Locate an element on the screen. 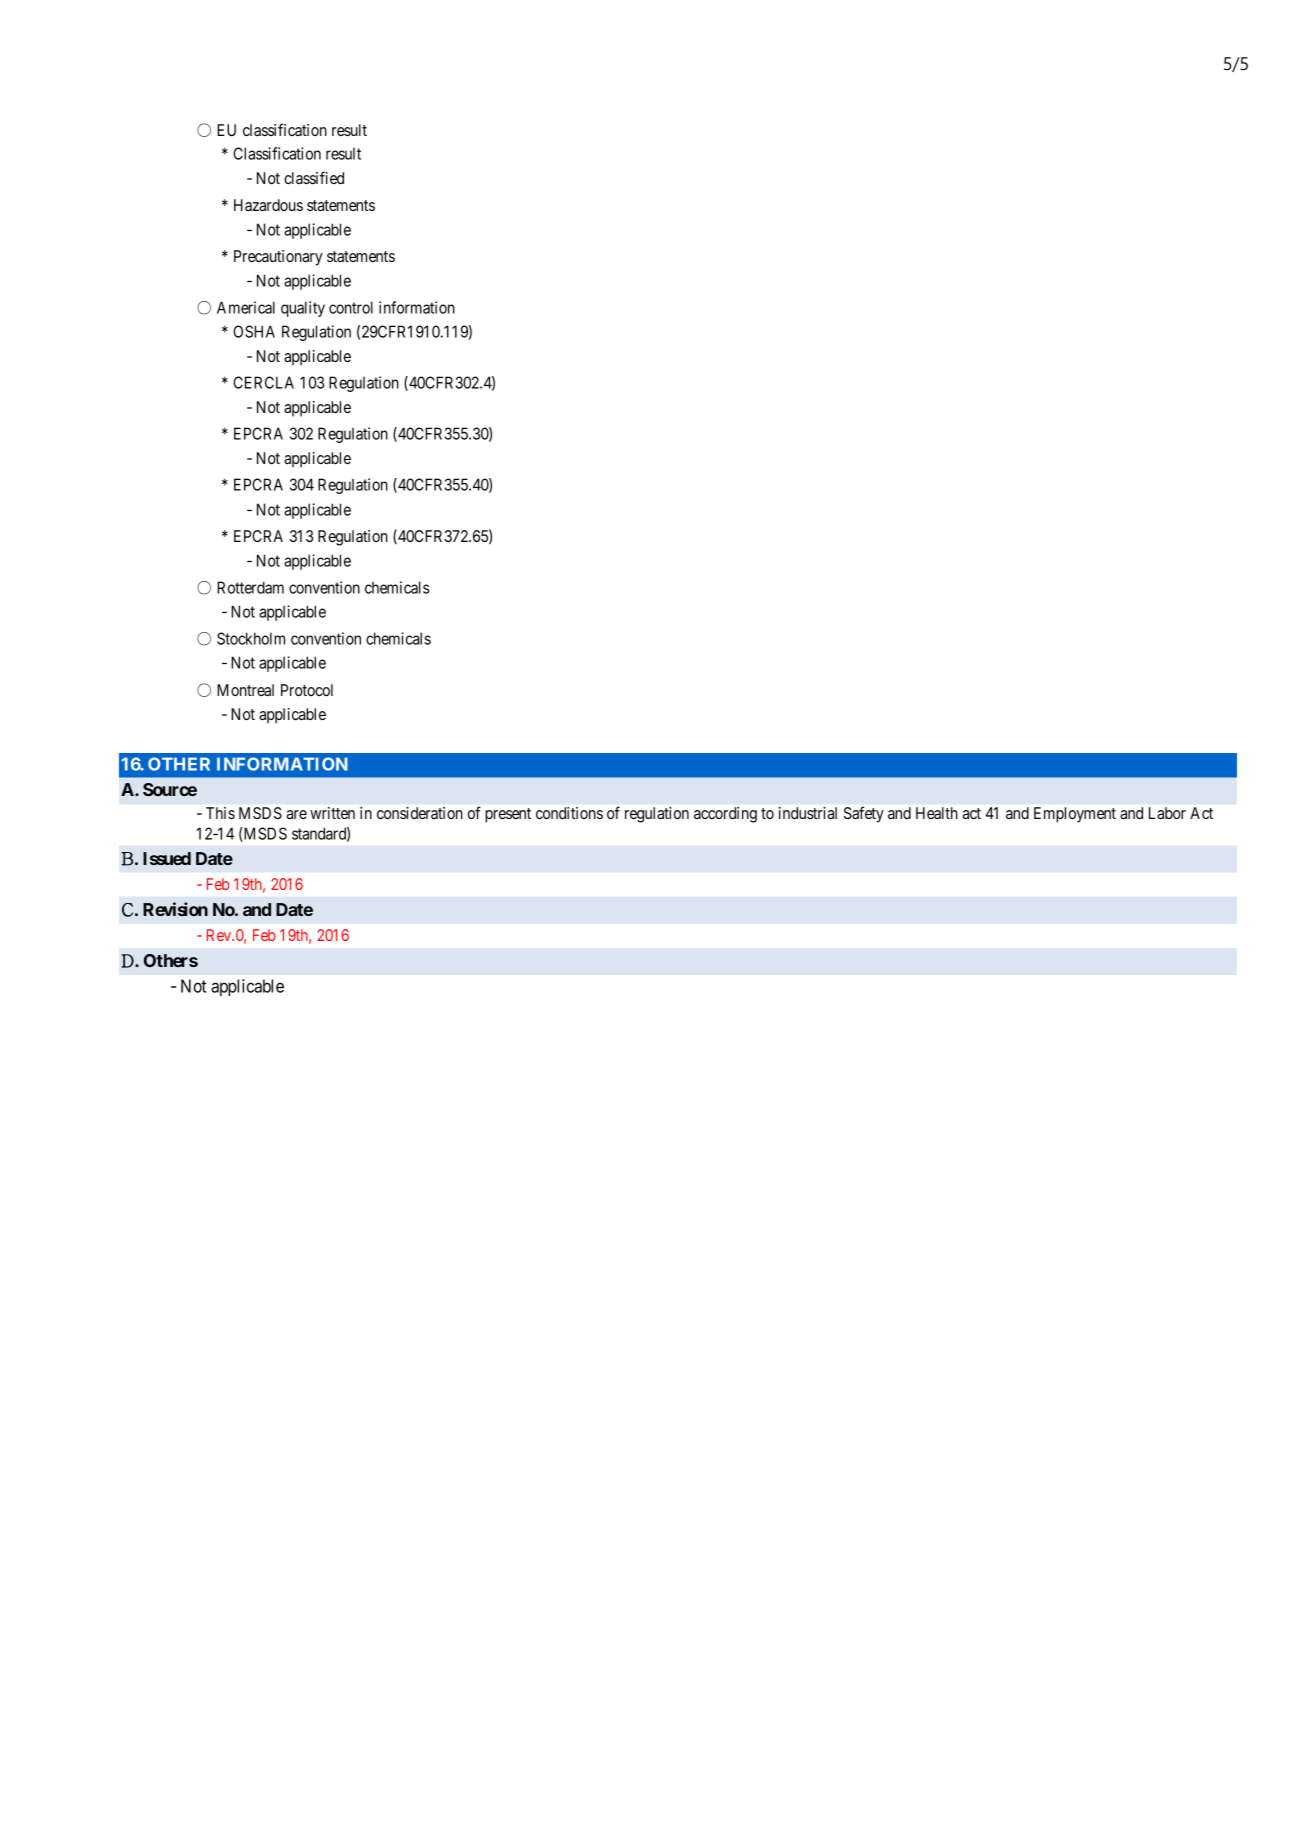 Image resolution: width=1294 pixels, height=1830 pixels. OSHA is located at coordinates (254, 331).
